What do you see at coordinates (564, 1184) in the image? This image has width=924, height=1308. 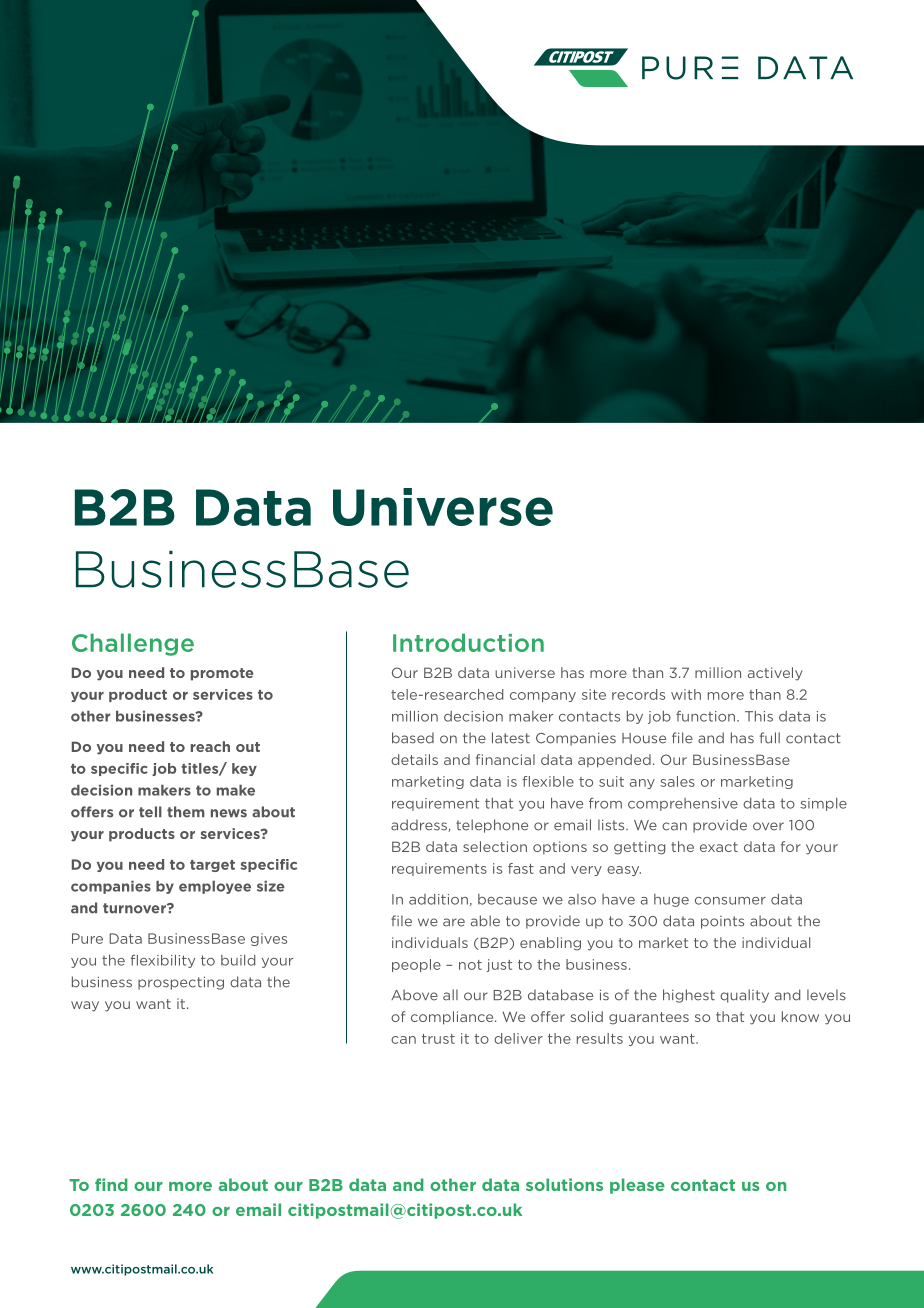 I see `solutions` at bounding box center [564, 1184].
